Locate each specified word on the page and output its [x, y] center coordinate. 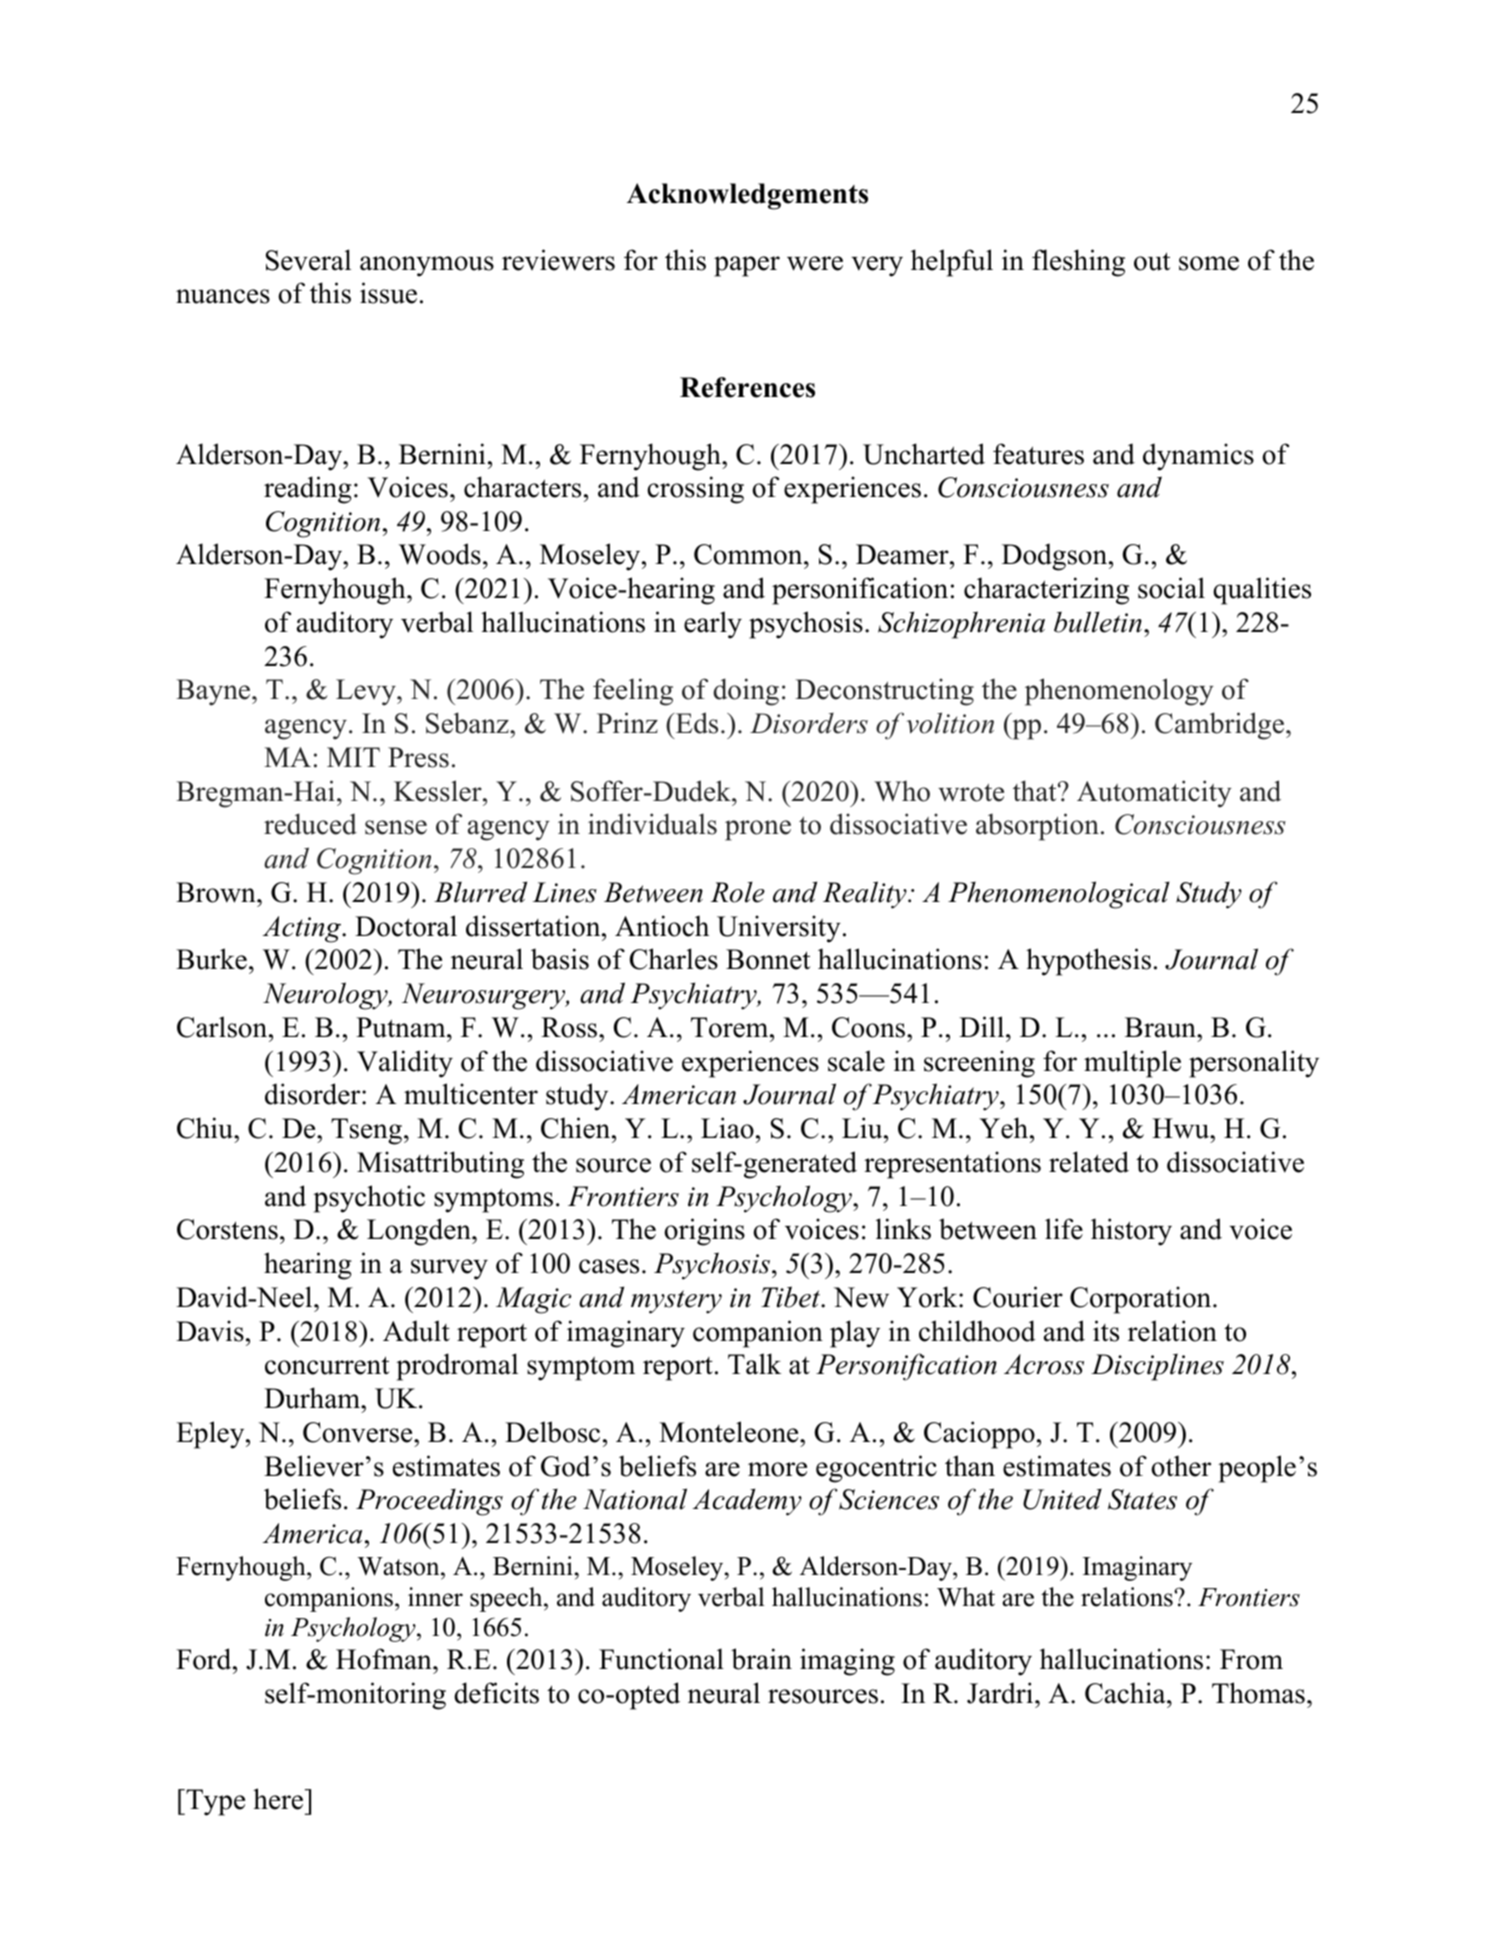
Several [308, 260]
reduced [310, 824]
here [278, 1799]
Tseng [366, 1131]
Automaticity [1154, 794]
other [1181, 1466]
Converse [359, 1432]
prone [758, 830]
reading [308, 490]
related [1089, 1162]
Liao [727, 1128]
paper [747, 266]
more [777, 1469]
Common [749, 554]
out [1152, 261]
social [1171, 588]
